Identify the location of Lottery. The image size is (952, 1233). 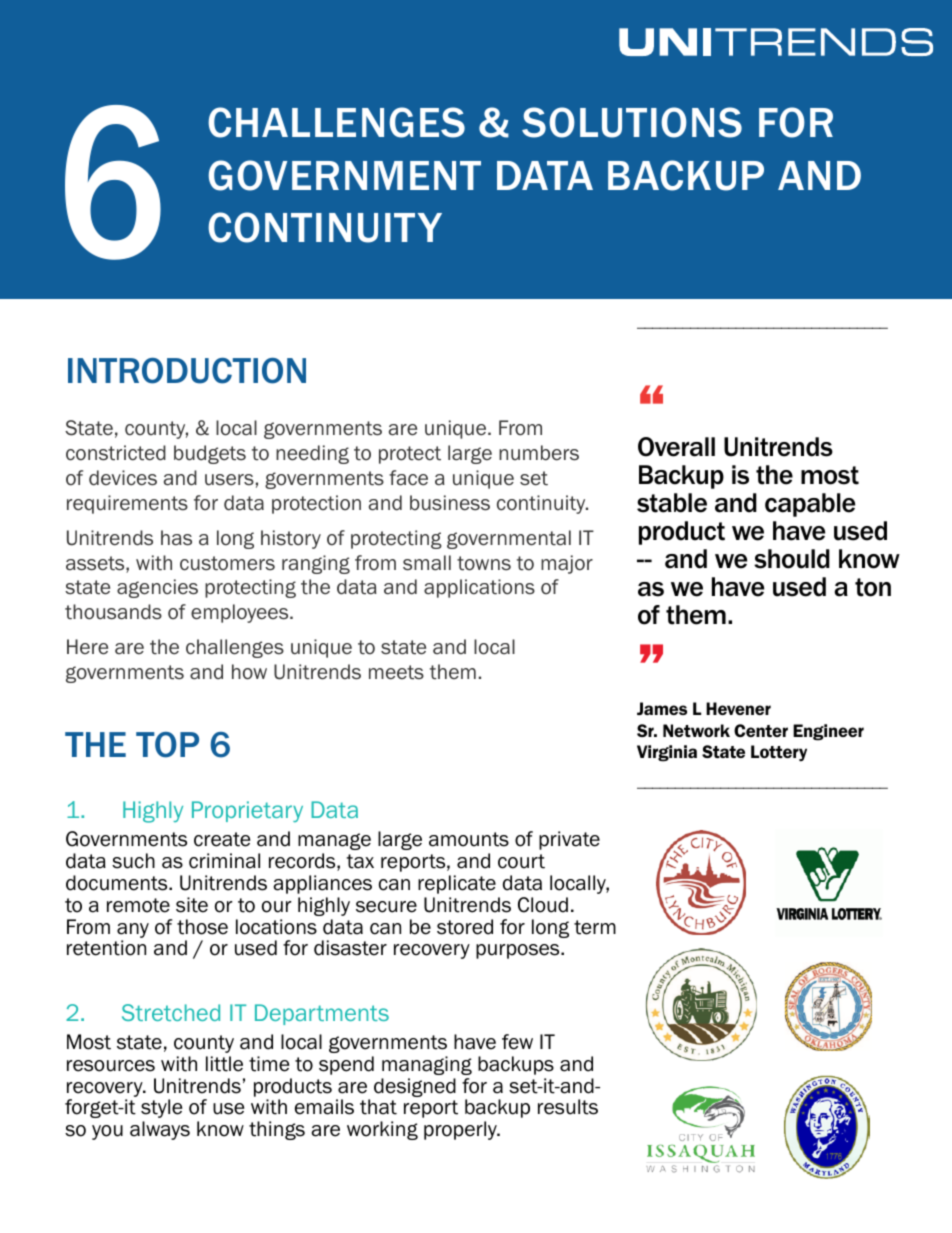
(779, 753).
